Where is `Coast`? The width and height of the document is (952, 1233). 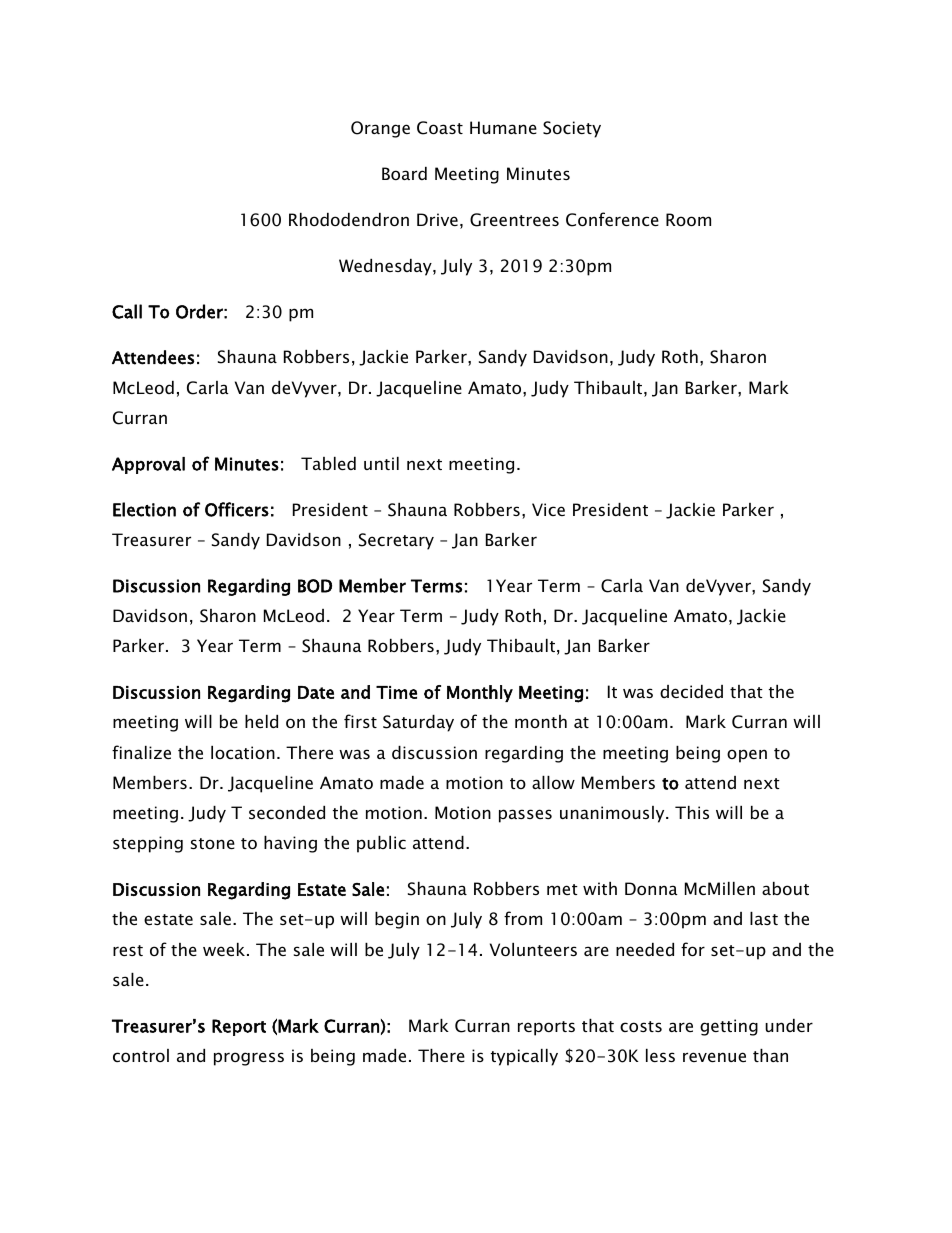 Coast is located at coordinates (440, 128).
